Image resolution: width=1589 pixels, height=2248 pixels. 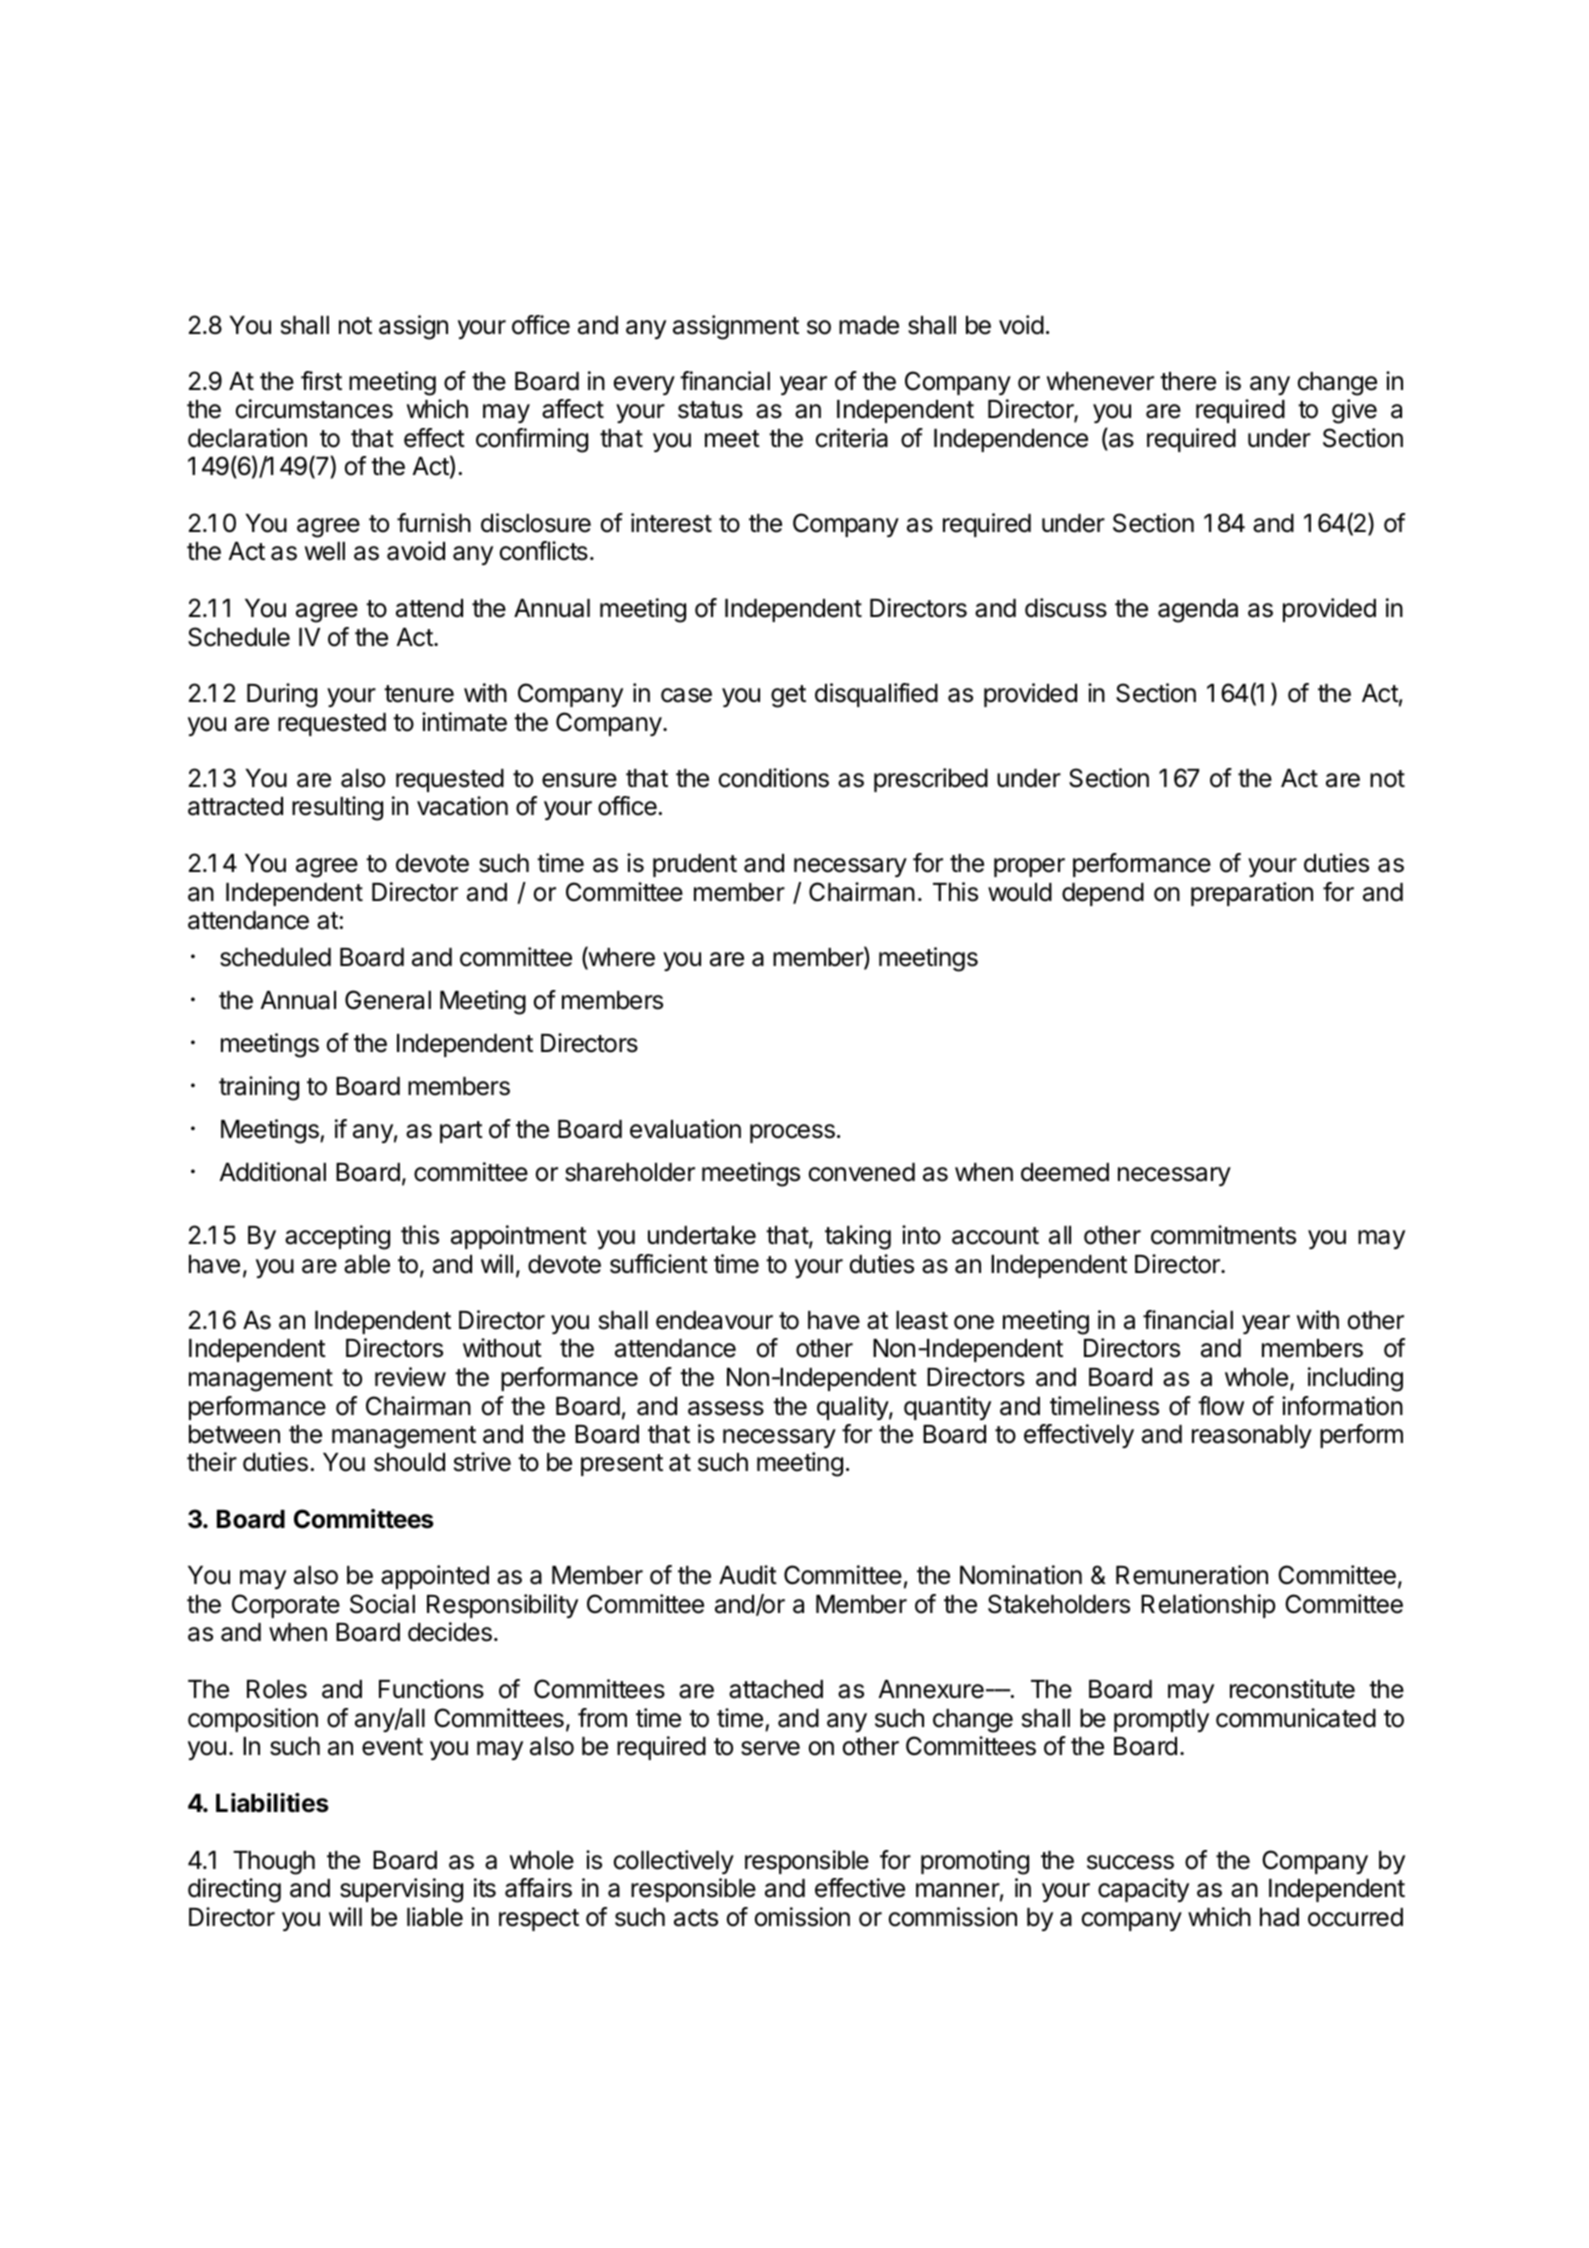 What do you see at coordinates (710, 410) in the document?
I see `status` at bounding box center [710, 410].
